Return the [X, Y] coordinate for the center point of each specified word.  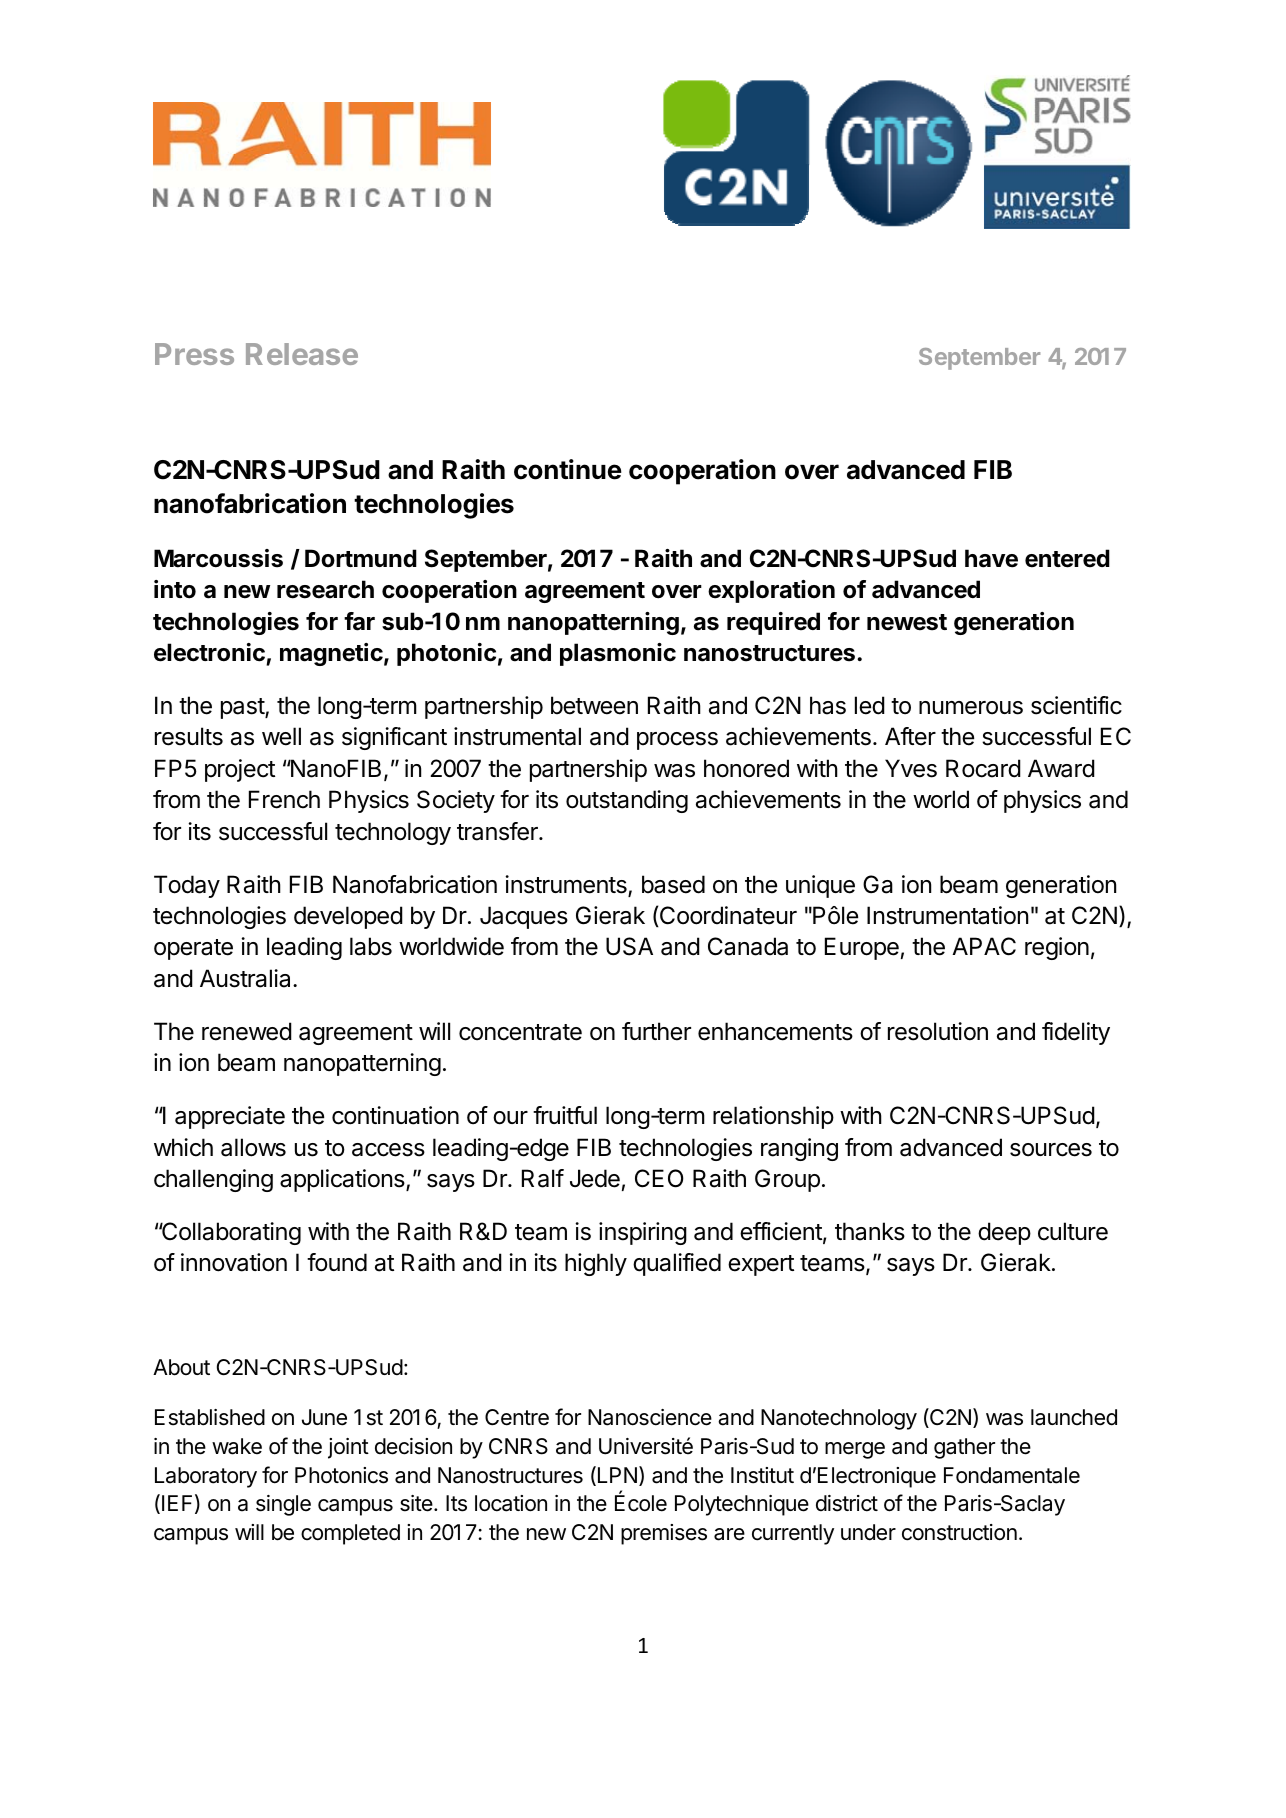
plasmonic [618, 654]
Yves [911, 768]
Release [302, 354]
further [656, 1031]
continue [568, 469]
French [284, 799]
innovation [234, 1262]
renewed [247, 1031]
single [283, 1505]
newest [907, 622]
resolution [938, 1031]
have [991, 558]
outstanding [627, 801]
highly [596, 1264]
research [325, 589]
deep [1004, 1233]
